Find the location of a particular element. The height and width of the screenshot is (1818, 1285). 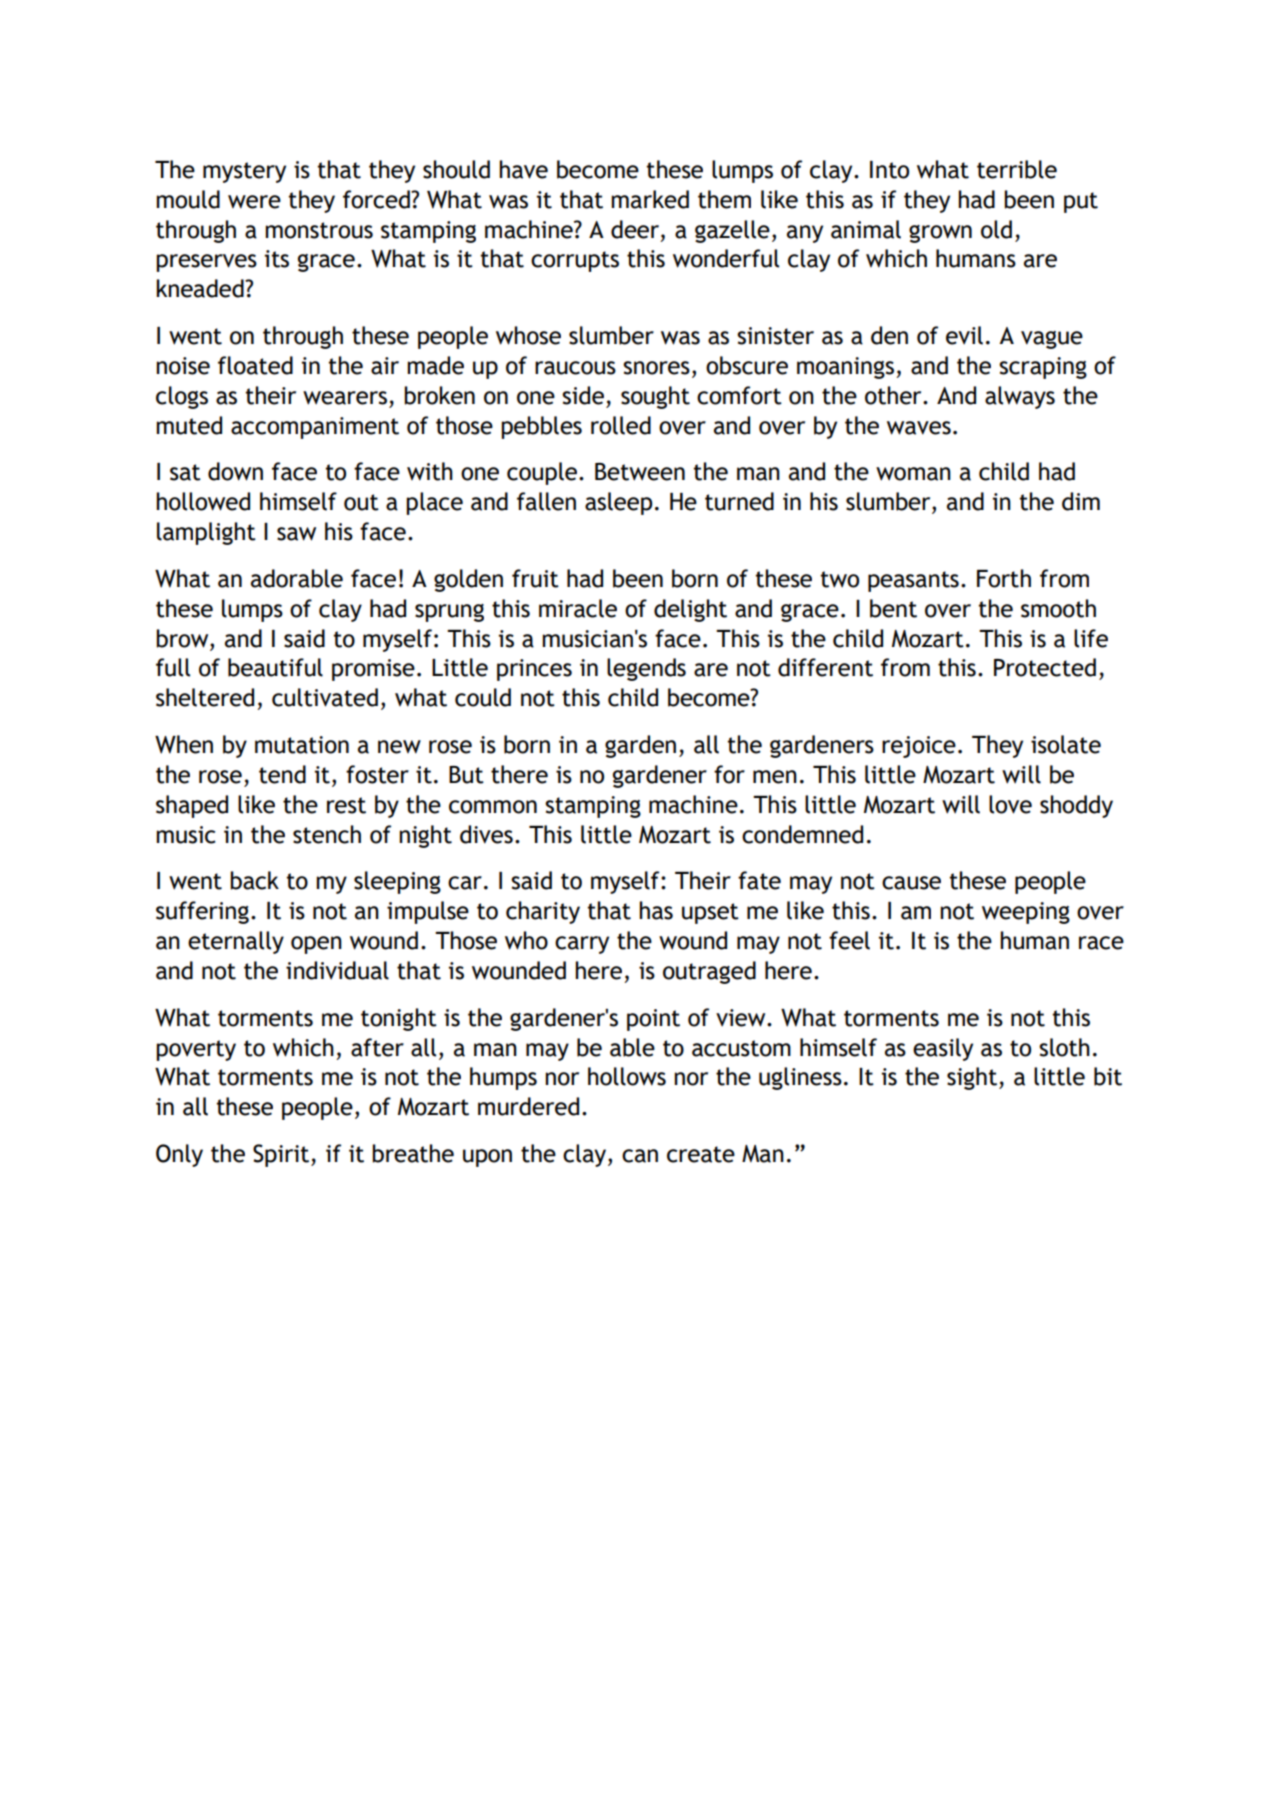

marked is located at coordinates (650, 199).
